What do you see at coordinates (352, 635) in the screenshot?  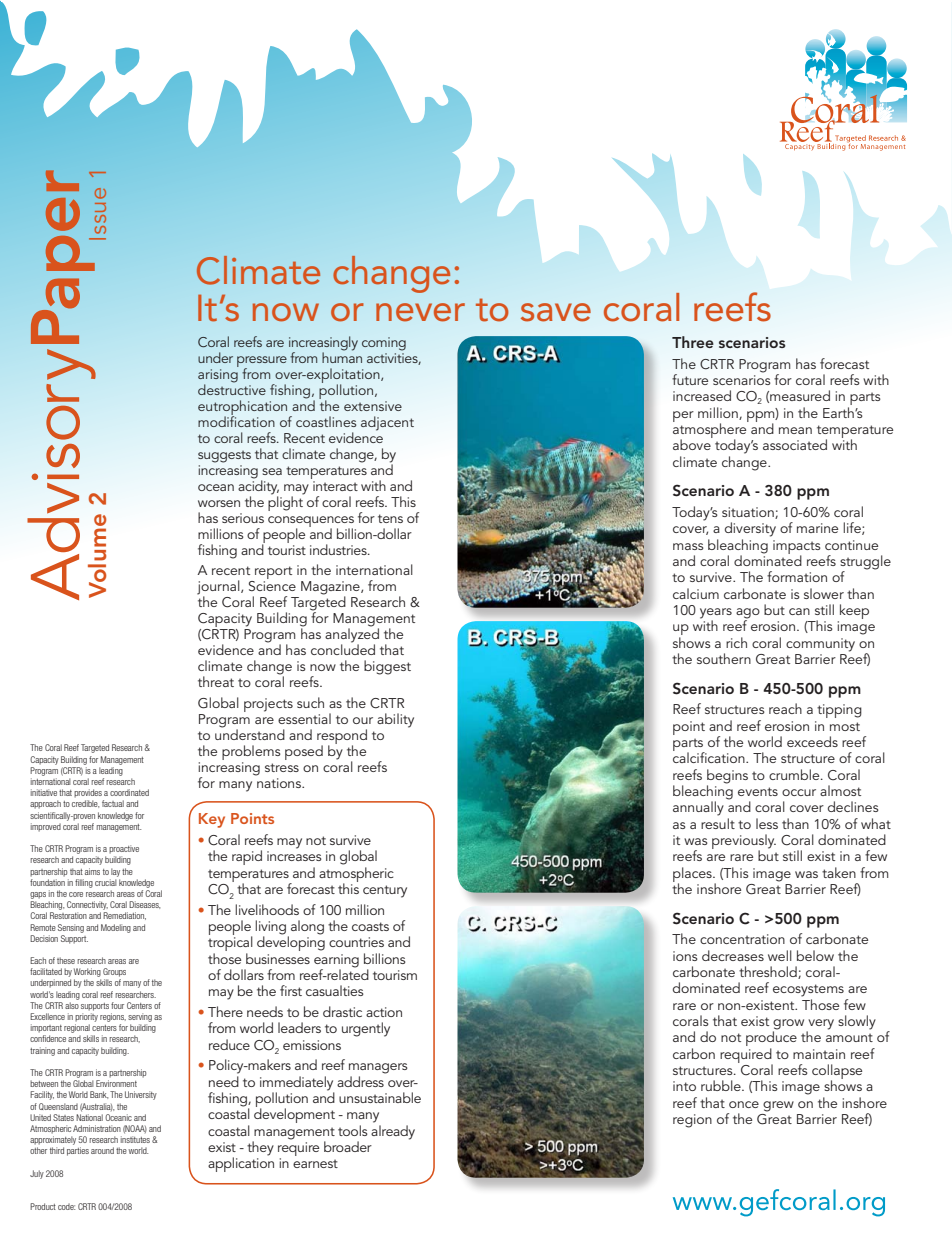 I see `analyzed` at bounding box center [352, 635].
